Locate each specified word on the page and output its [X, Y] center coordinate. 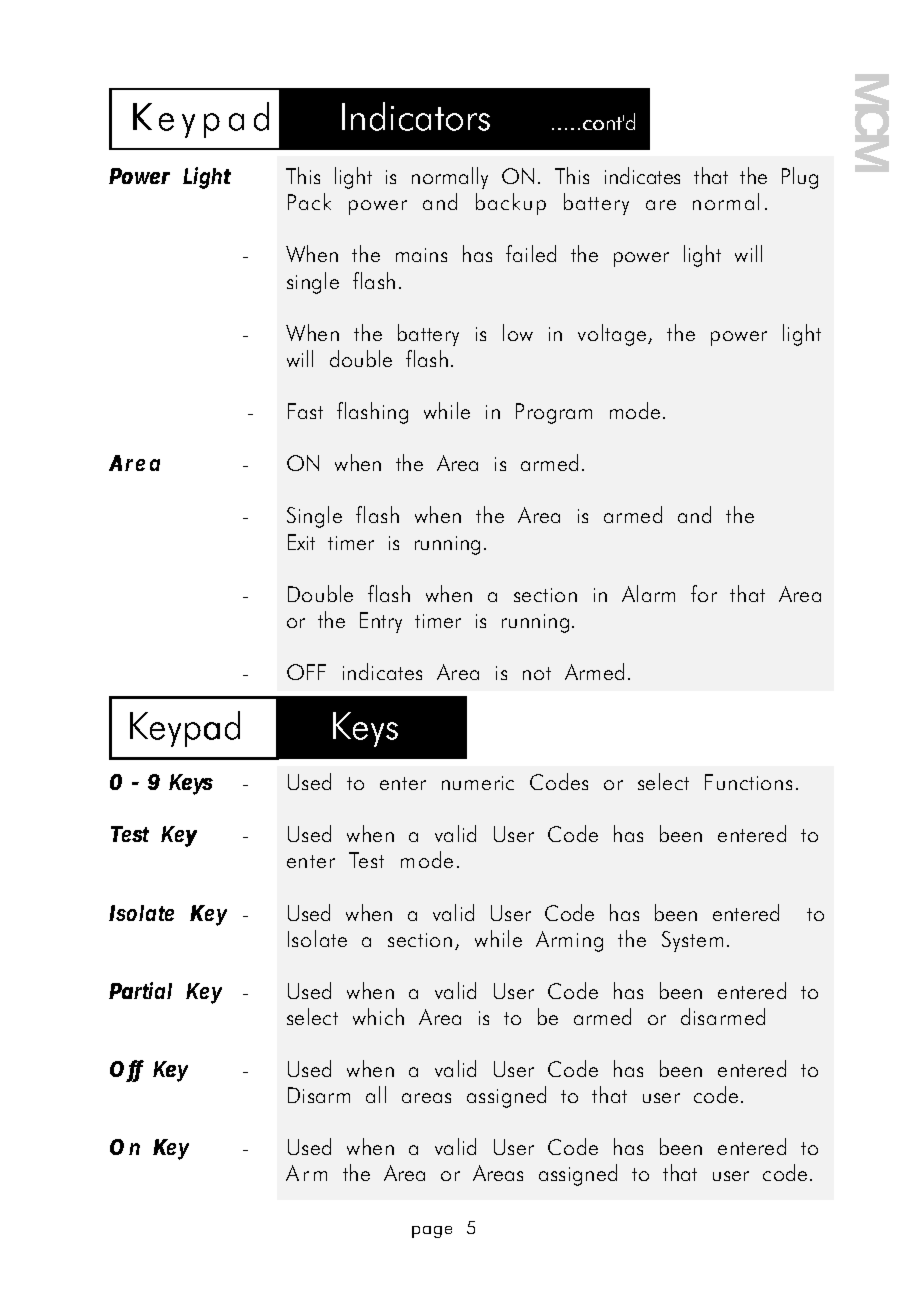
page [432, 1232]
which [378, 1016]
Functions [748, 782]
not [537, 673]
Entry [381, 622]
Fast [305, 411]
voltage [613, 335]
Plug [800, 178]
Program [554, 413]
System [692, 941]
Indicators [416, 116]
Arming [569, 941]
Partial [140, 990]
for [704, 593]
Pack [309, 201]
